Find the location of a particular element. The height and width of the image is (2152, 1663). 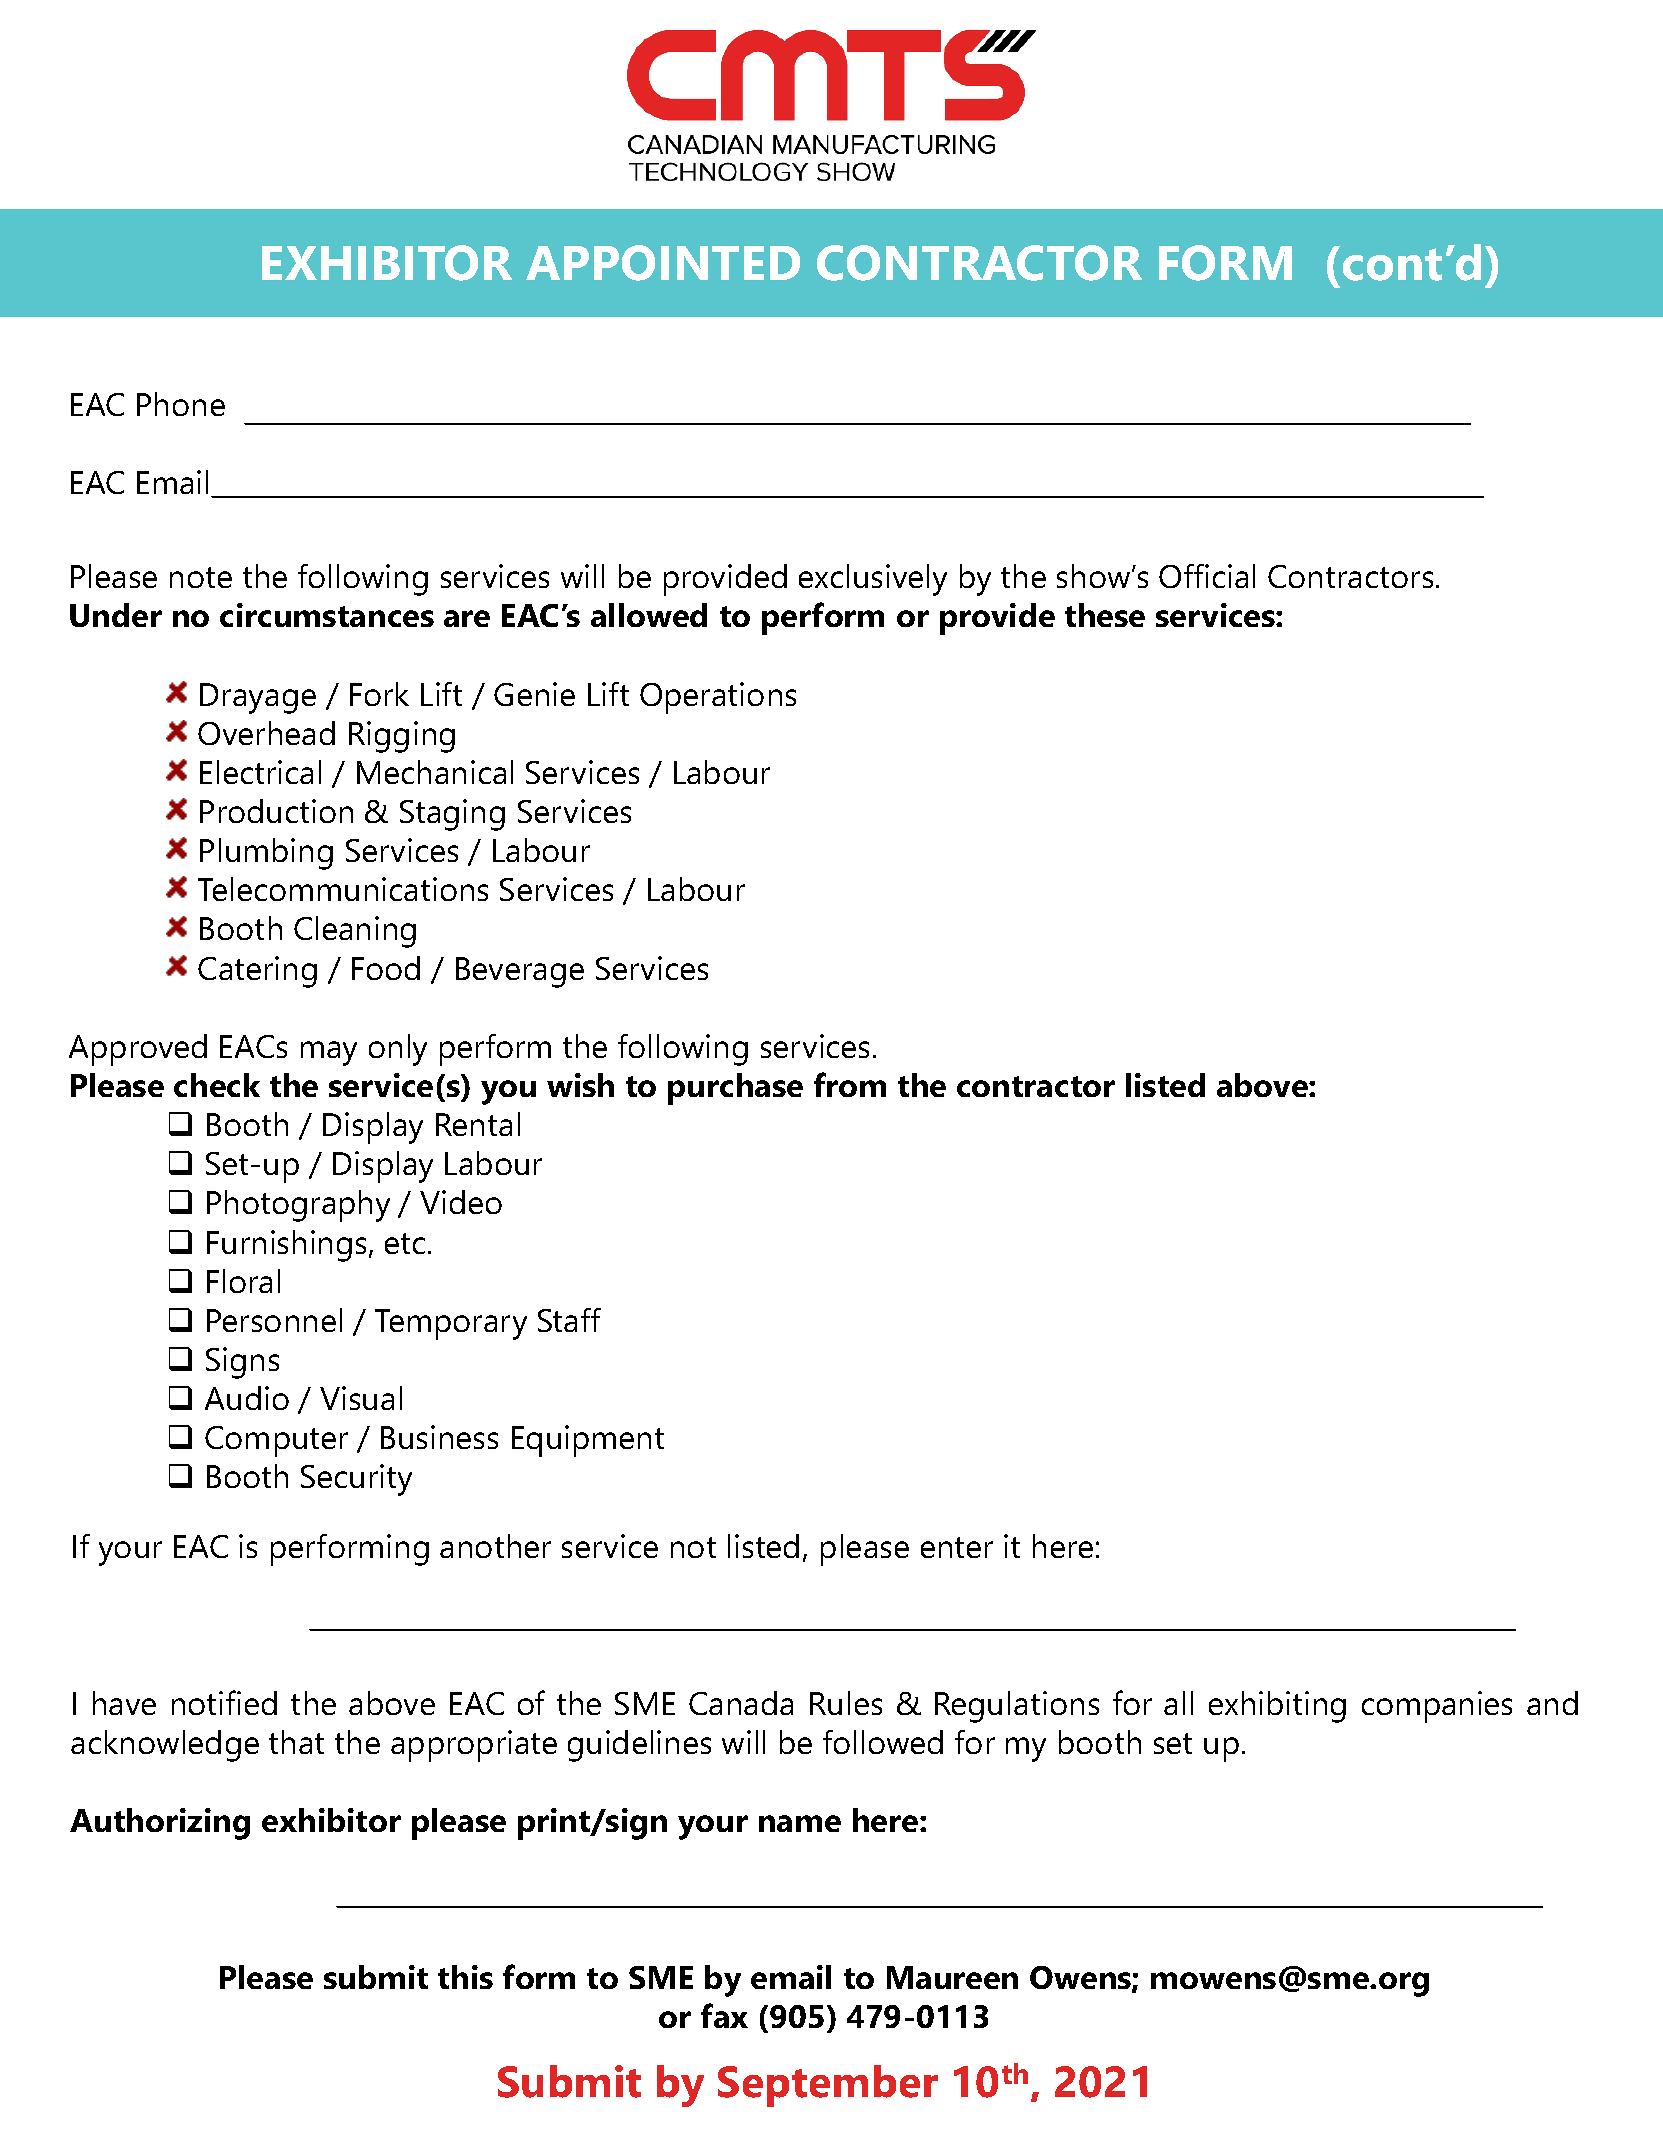

Maureen is located at coordinates (952, 1977).
